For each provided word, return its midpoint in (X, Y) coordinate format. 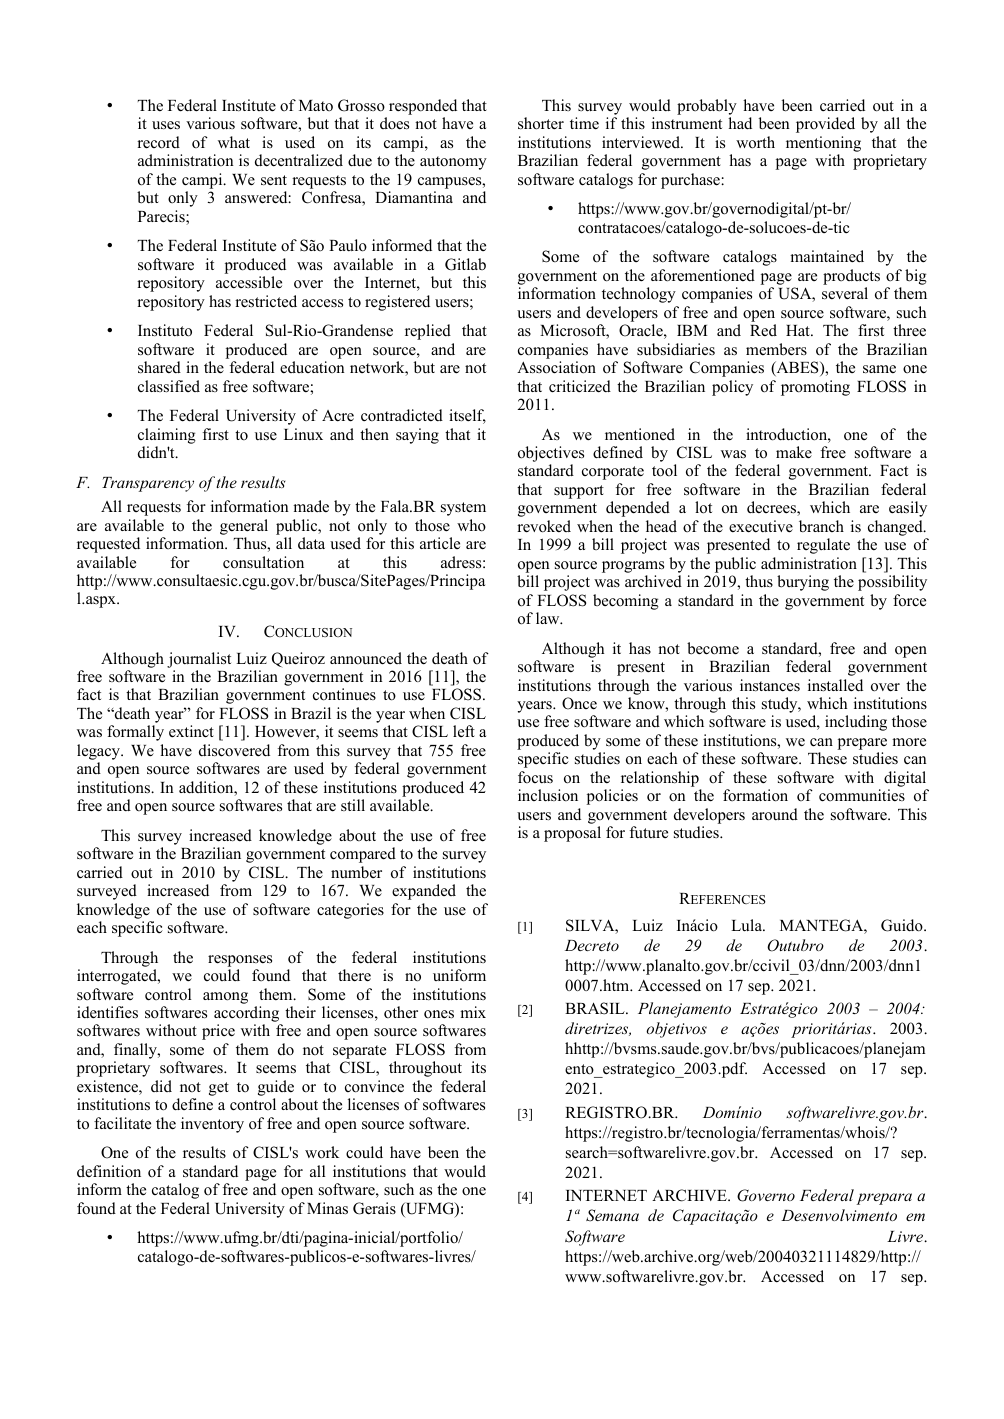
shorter (541, 123)
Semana (612, 1215)
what (234, 142)
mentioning (823, 144)
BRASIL (596, 1008)
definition (109, 1171)
